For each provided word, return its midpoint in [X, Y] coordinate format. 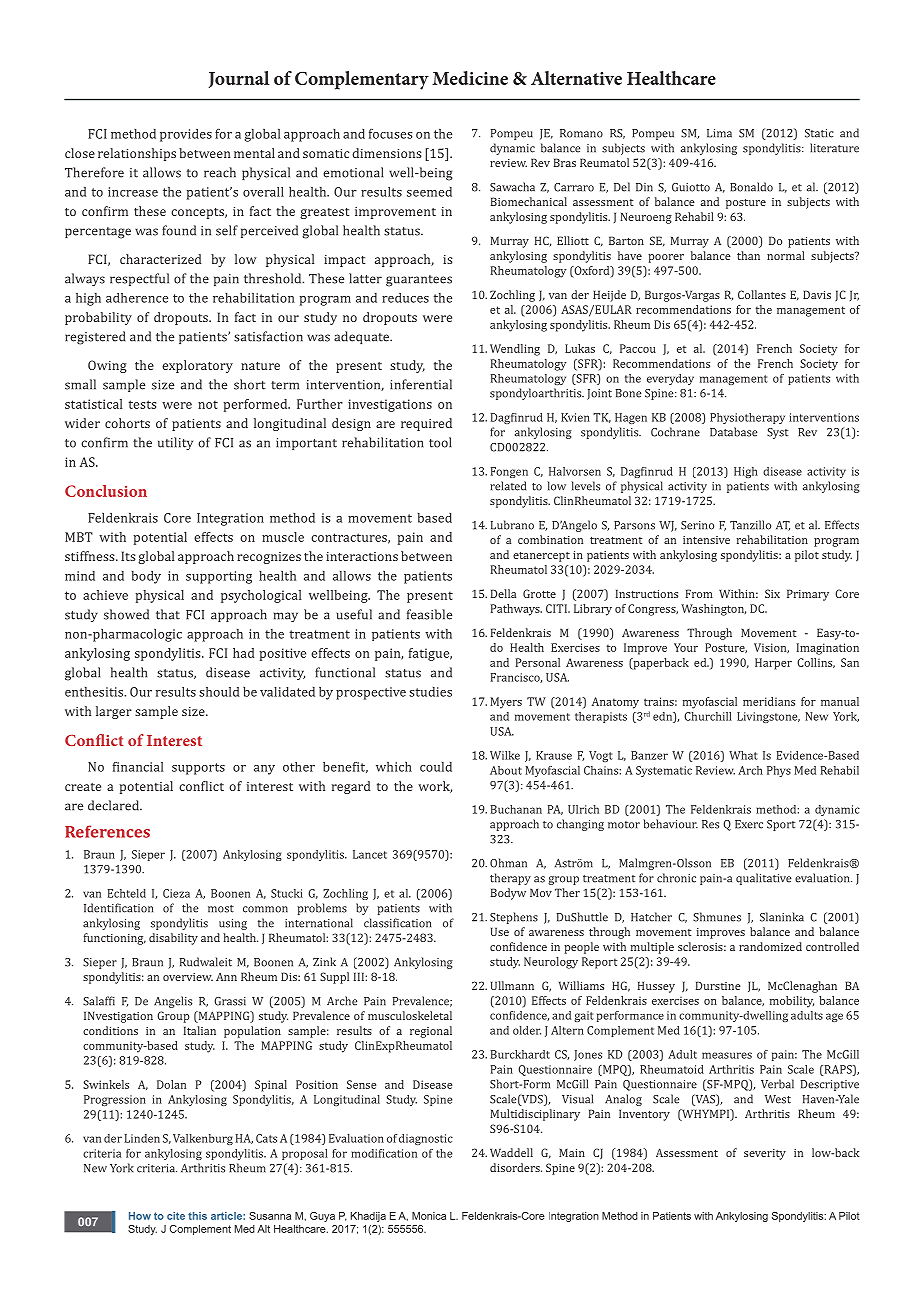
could [436, 767]
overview [188, 977]
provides [186, 135]
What [743, 755]
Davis [817, 294]
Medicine [470, 78]
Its [128, 556]
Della [503, 593]
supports [198, 769]
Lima [719, 133]
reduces [405, 298]
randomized [770, 946]
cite [176, 1216]
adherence [137, 298]
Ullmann [512, 985]
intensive [706, 540]
